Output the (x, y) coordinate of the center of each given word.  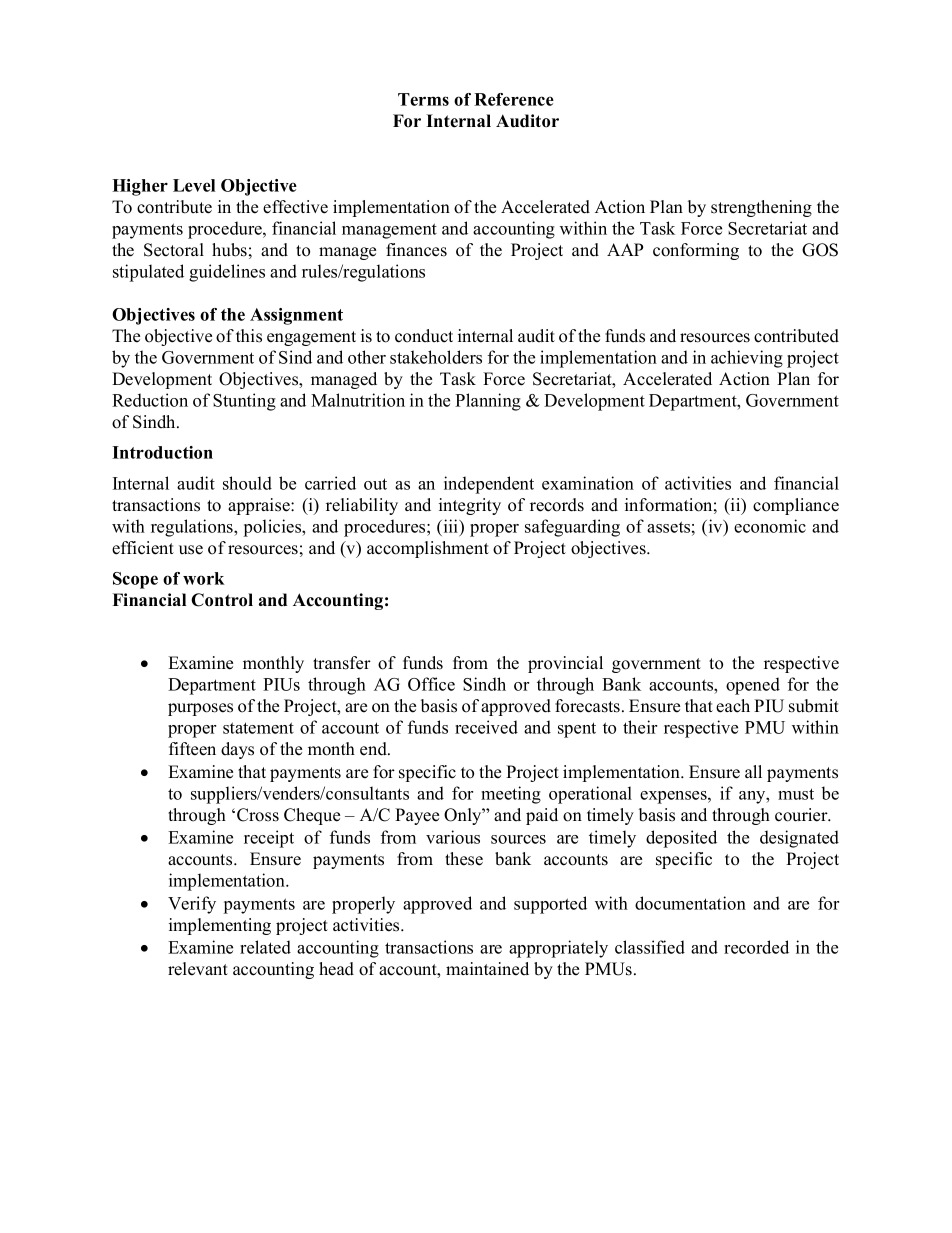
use (191, 550)
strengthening (761, 208)
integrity (470, 506)
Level (194, 185)
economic (770, 526)
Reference (514, 99)
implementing (220, 926)
